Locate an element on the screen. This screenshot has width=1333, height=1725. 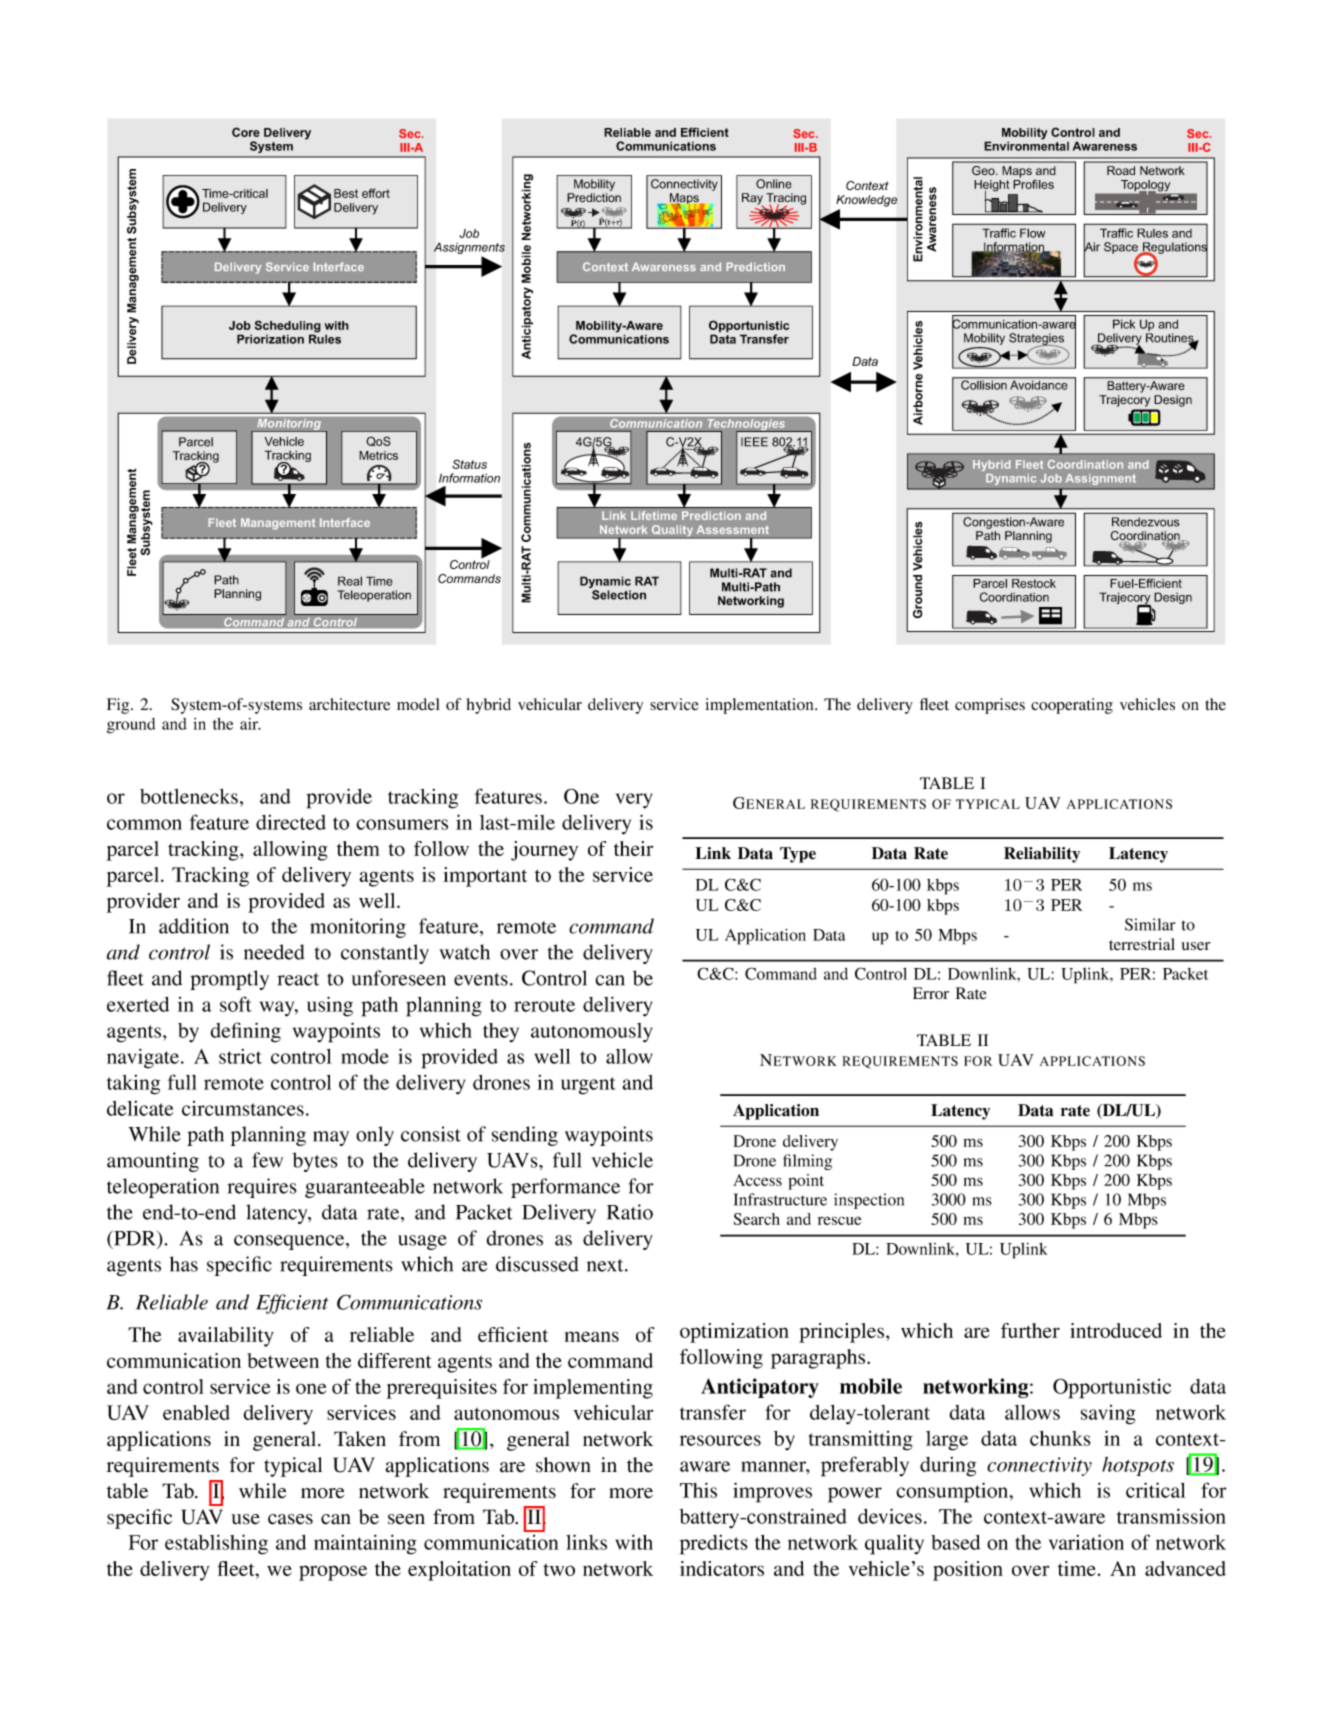
Profiles is located at coordinates (1033, 183).
